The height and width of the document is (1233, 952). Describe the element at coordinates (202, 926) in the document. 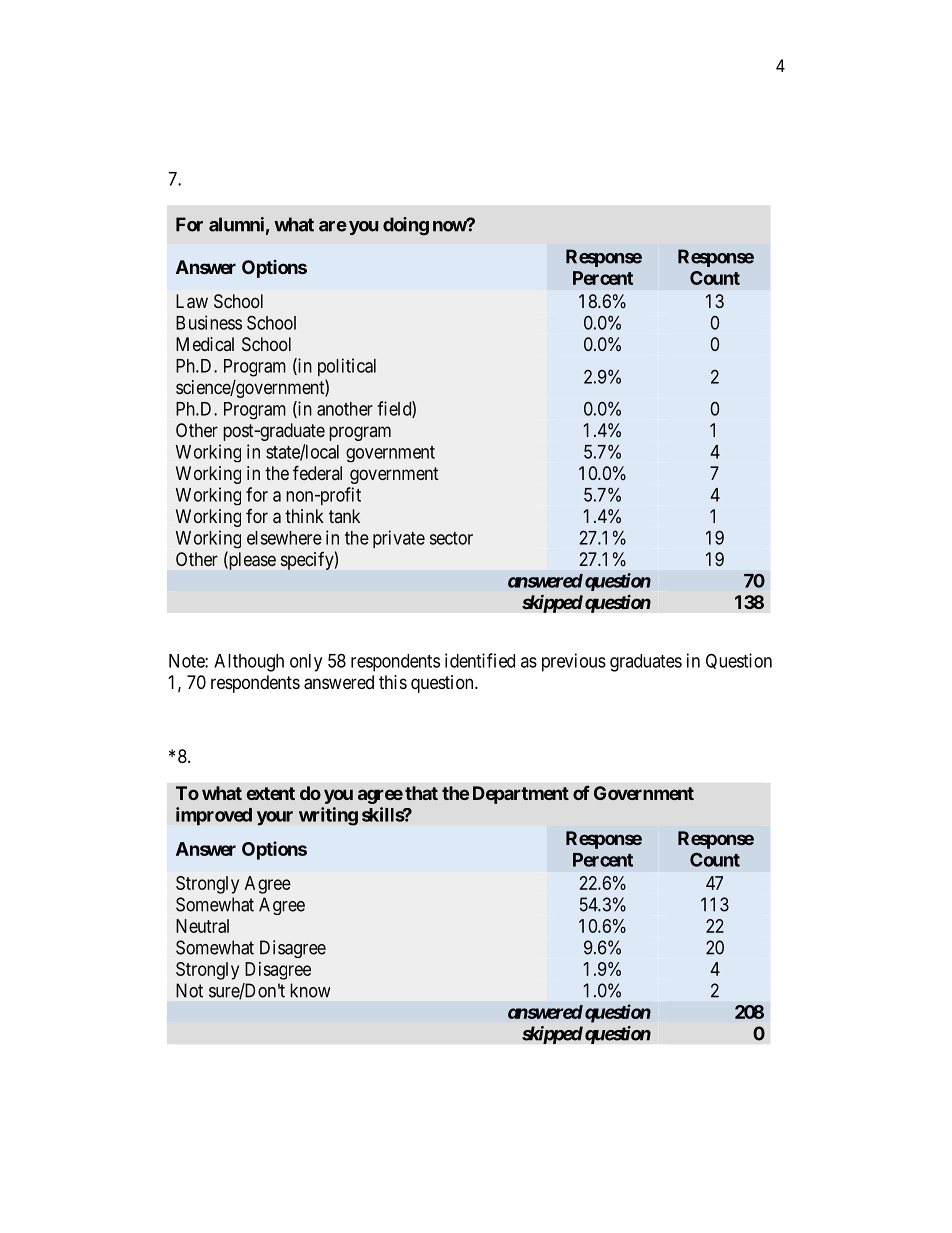

I see `Neutral` at that location.
